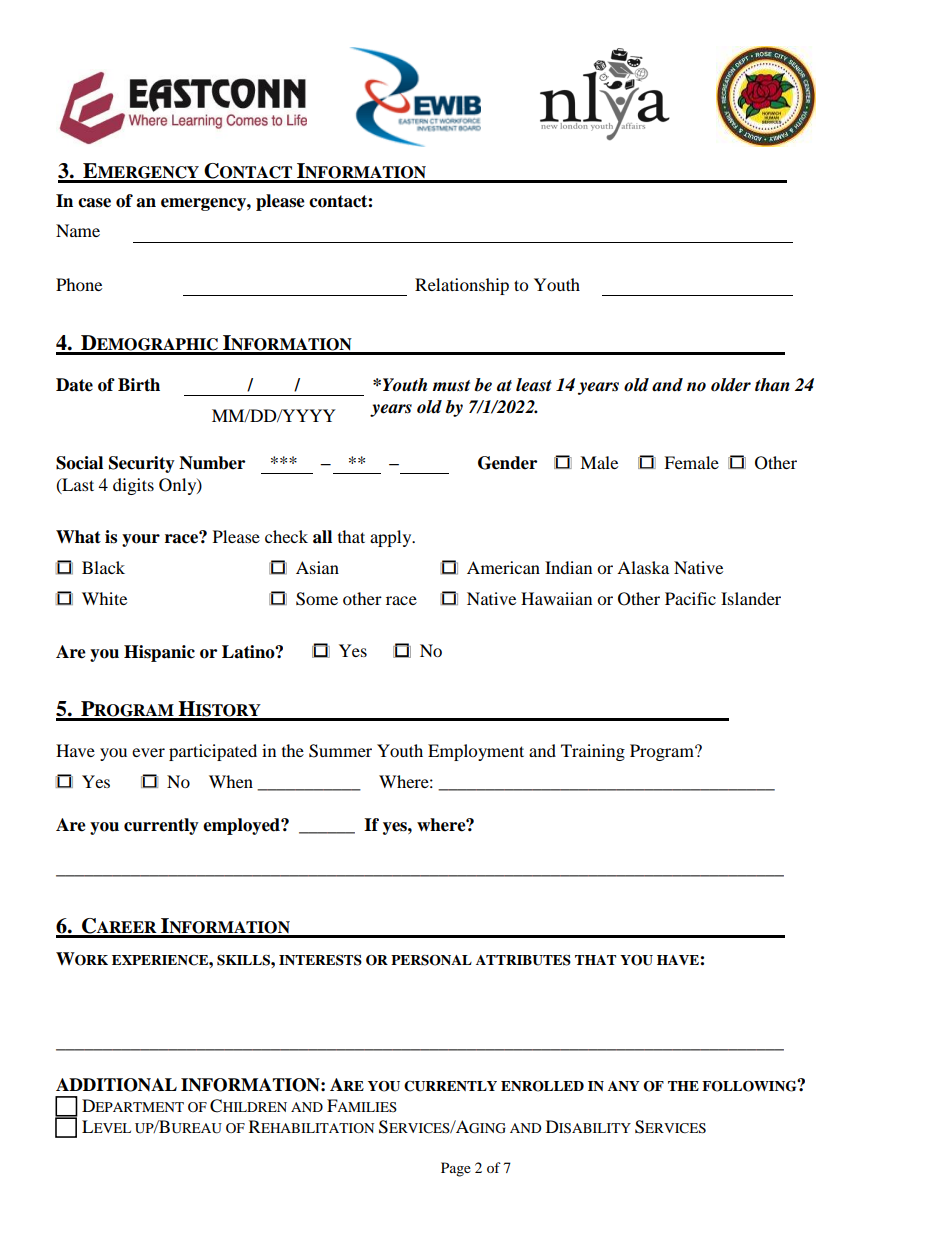 The height and width of the screenshot is (1233, 952). What do you see at coordinates (624, 1086) in the screenshot?
I see `ANY` at bounding box center [624, 1086].
